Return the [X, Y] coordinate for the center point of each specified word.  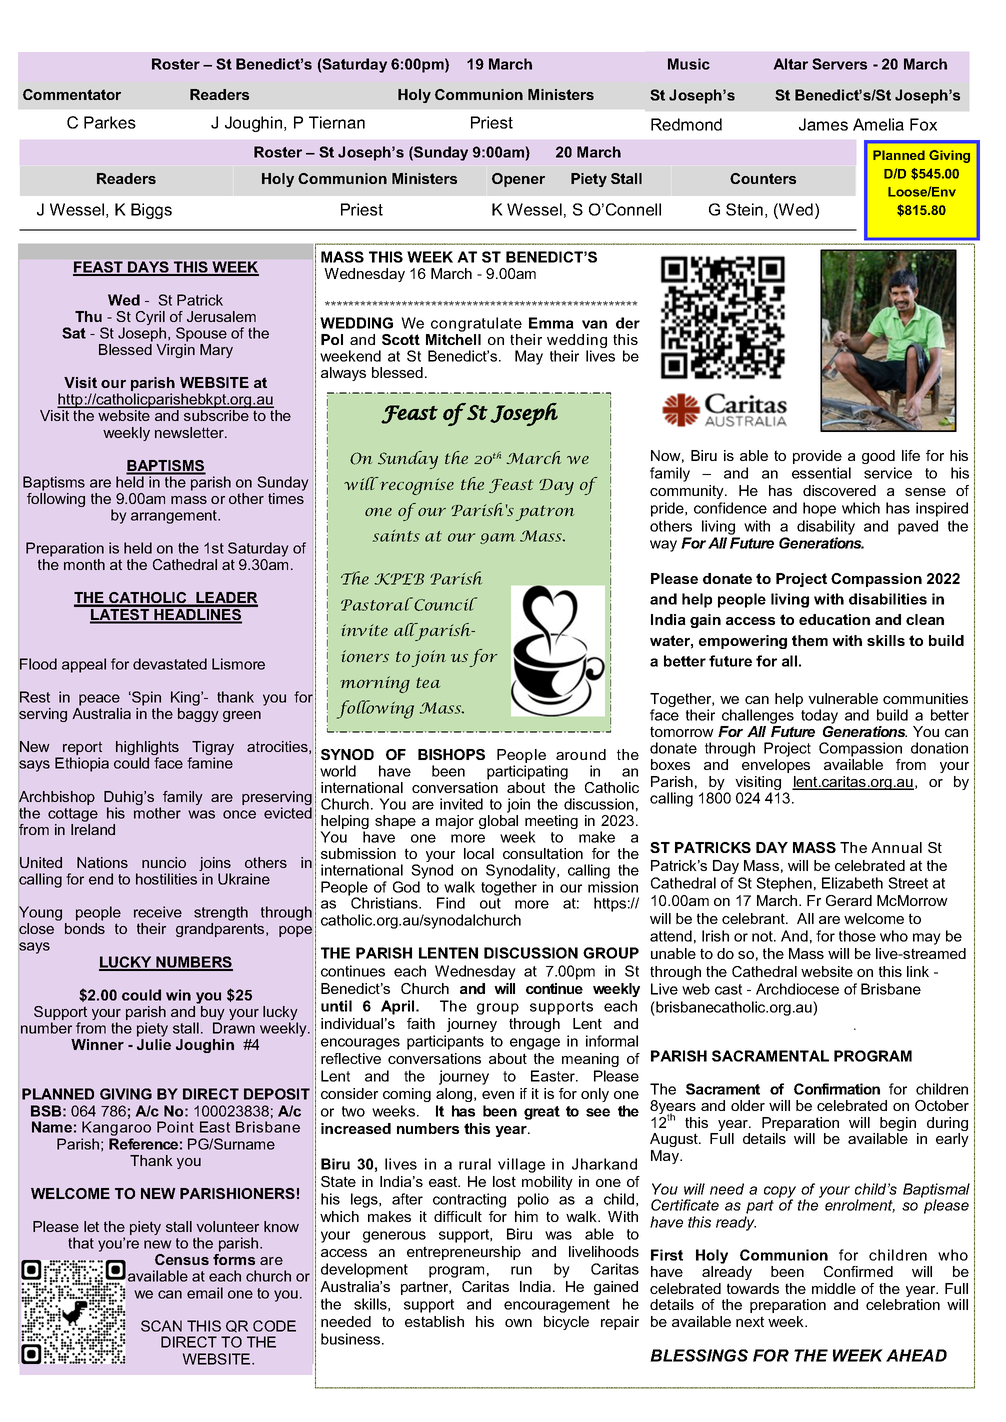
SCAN [161, 1326]
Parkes [110, 122]
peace [99, 700]
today [819, 716]
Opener [518, 180]
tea [428, 682]
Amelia [878, 124]
